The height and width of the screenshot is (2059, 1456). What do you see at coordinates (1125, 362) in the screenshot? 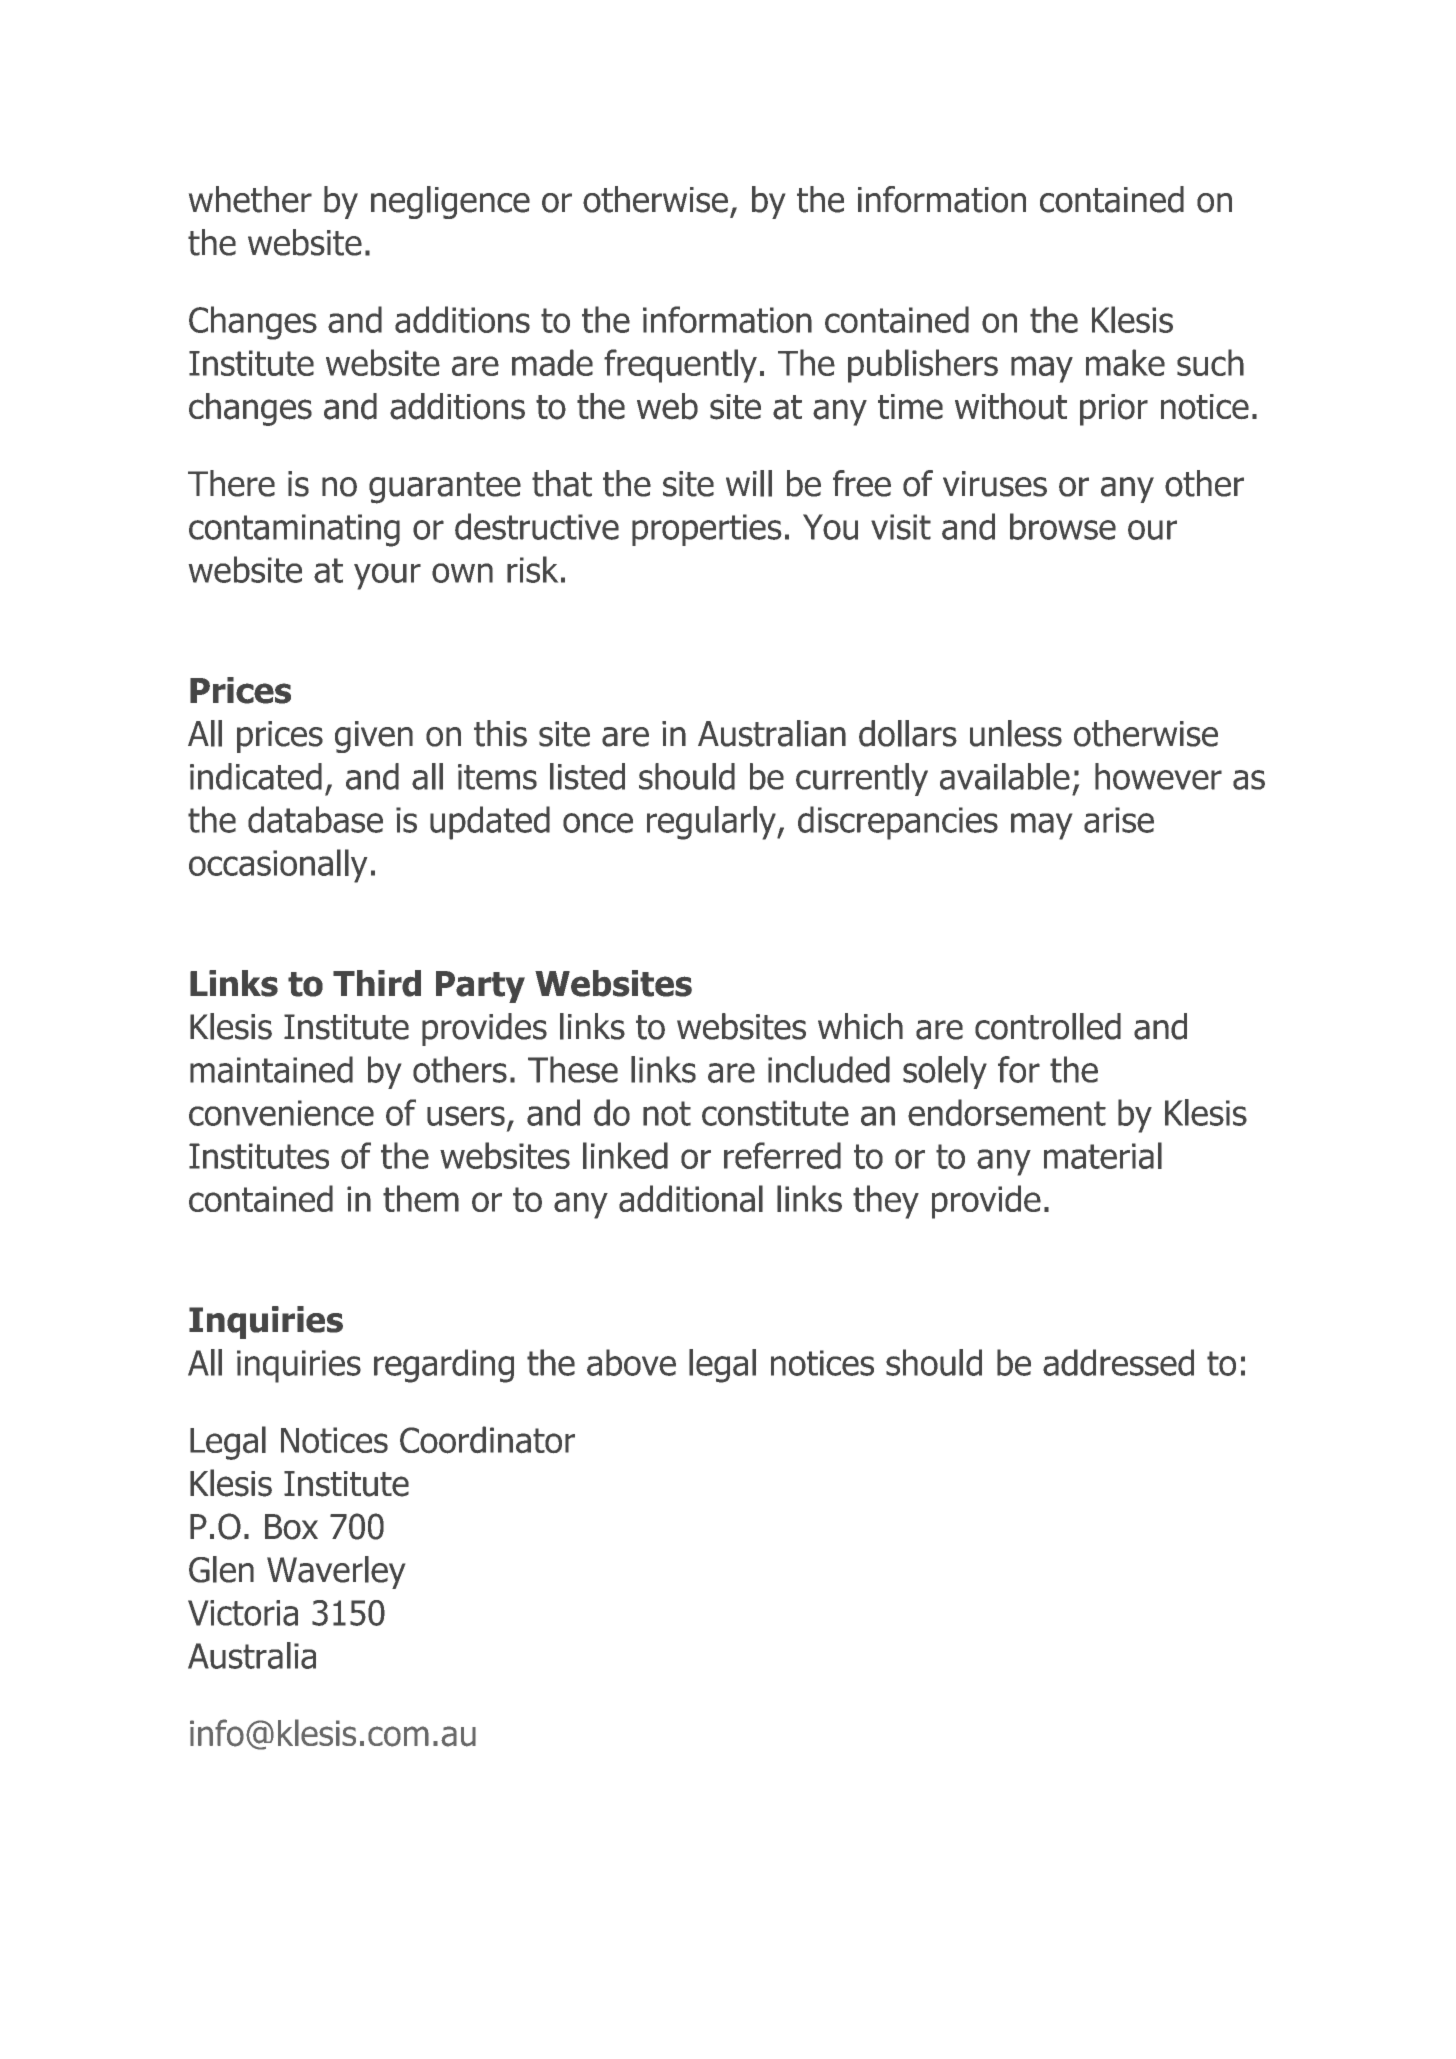
I see `make` at bounding box center [1125, 362].
